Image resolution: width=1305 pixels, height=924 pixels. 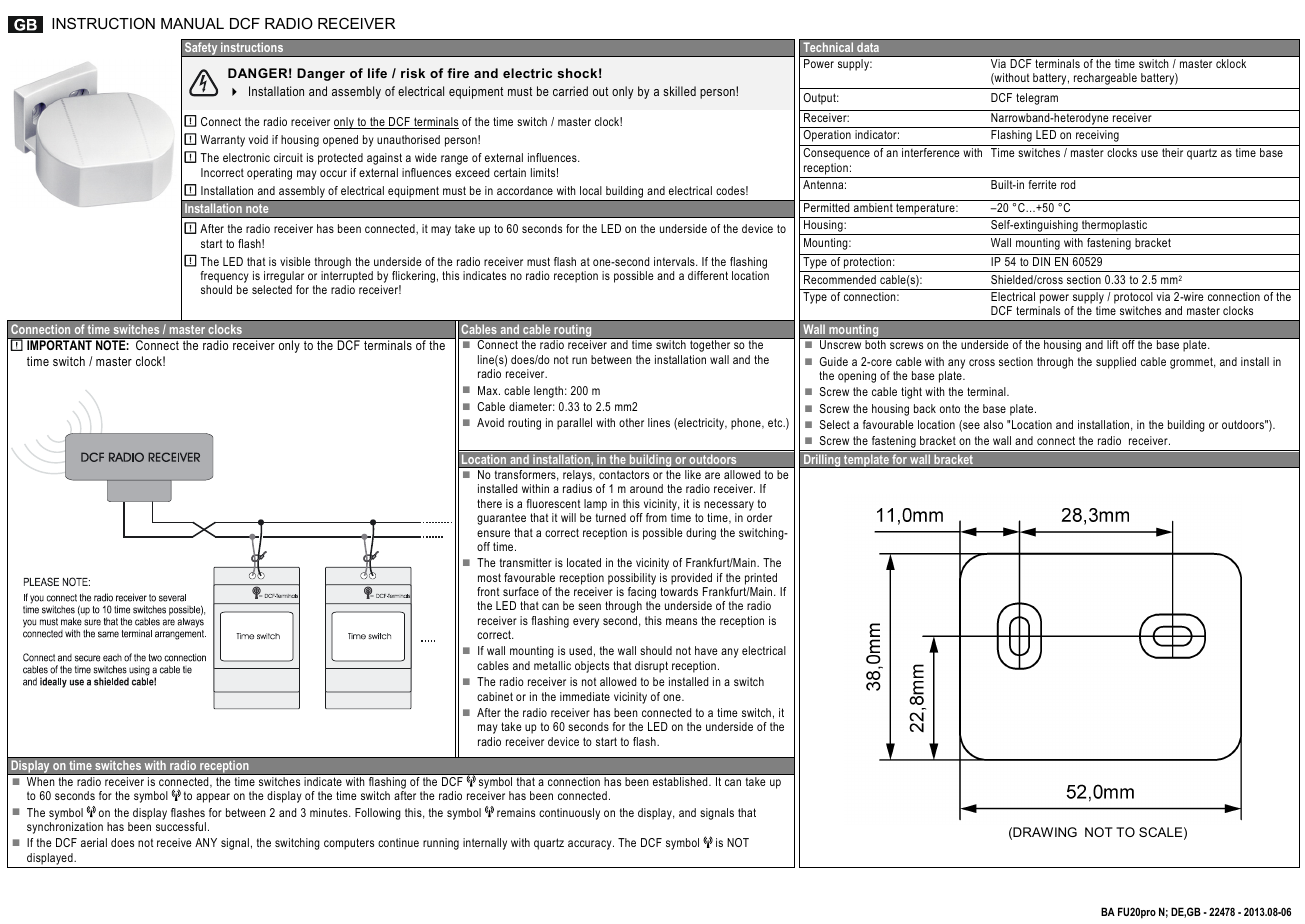 I want to click on different, so click(x=708, y=275).
